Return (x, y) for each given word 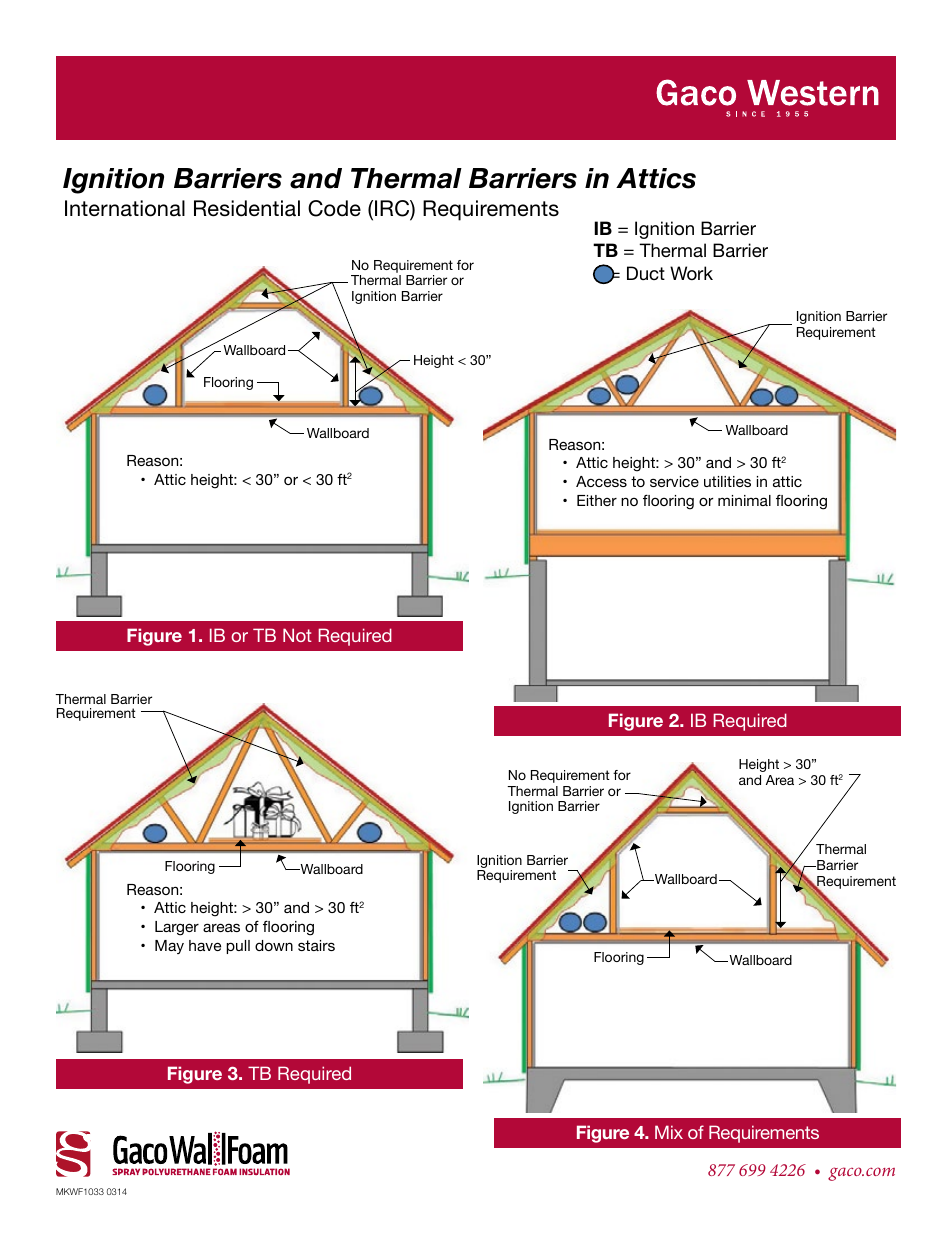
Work (691, 273)
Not (297, 635)
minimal (744, 500)
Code (334, 208)
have (205, 945)
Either (597, 500)
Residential (247, 208)
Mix (669, 1132)
